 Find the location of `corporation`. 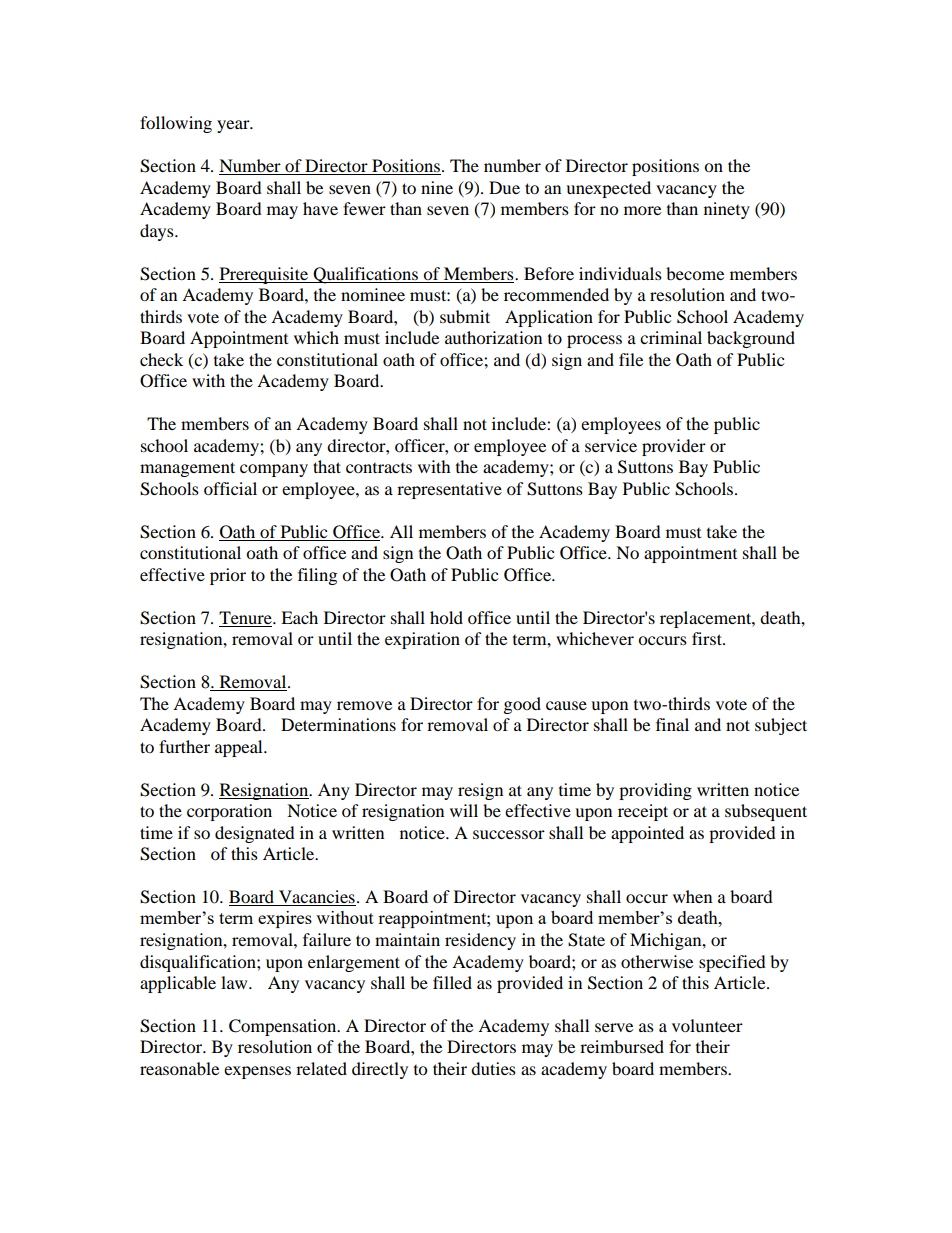

corporation is located at coordinates (229, 812).
